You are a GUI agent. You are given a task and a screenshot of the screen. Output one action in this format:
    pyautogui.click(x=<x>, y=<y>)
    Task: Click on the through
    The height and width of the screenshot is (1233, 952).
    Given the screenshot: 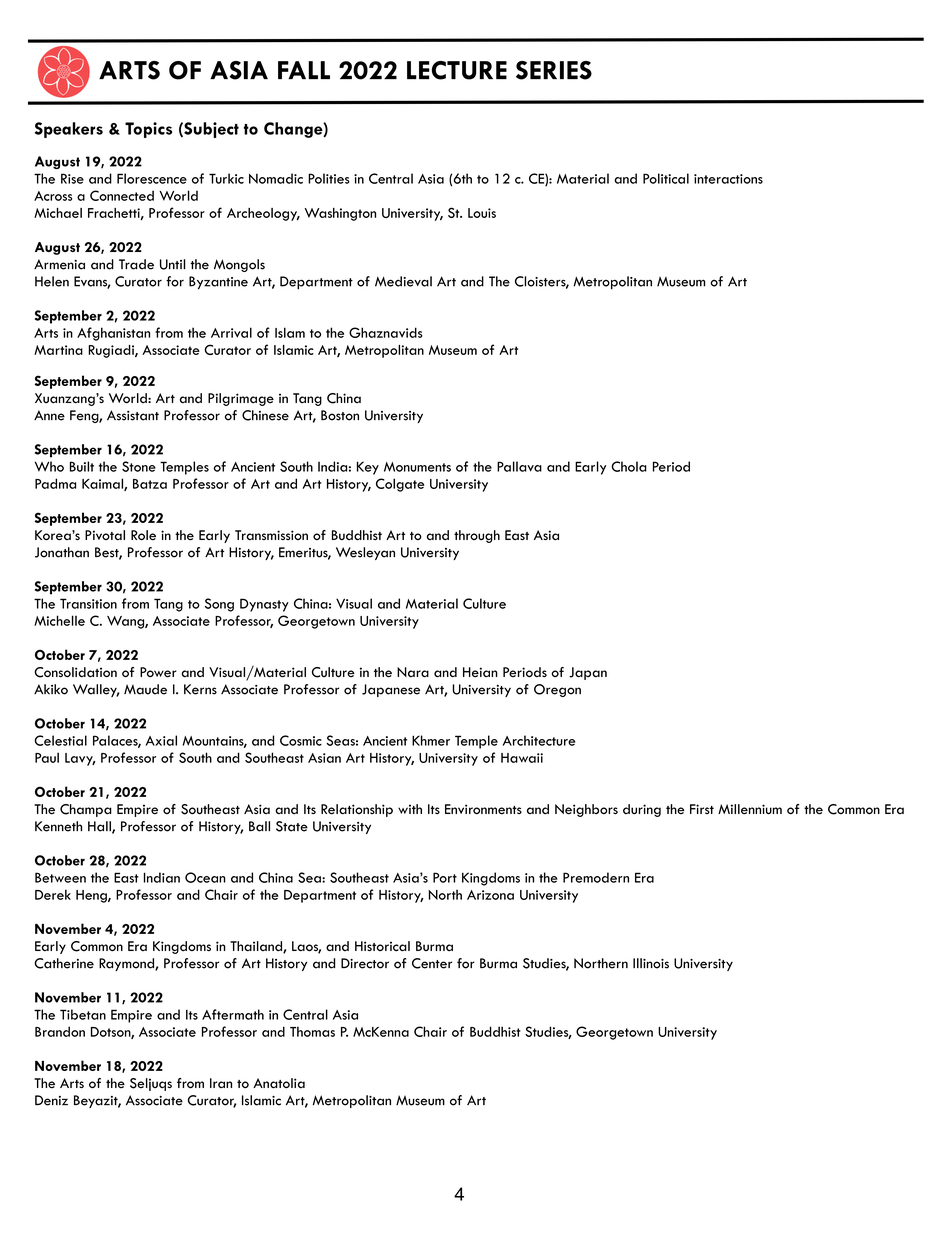 What is the action you would take?
    pyautogui.click(x=477, y=536)
